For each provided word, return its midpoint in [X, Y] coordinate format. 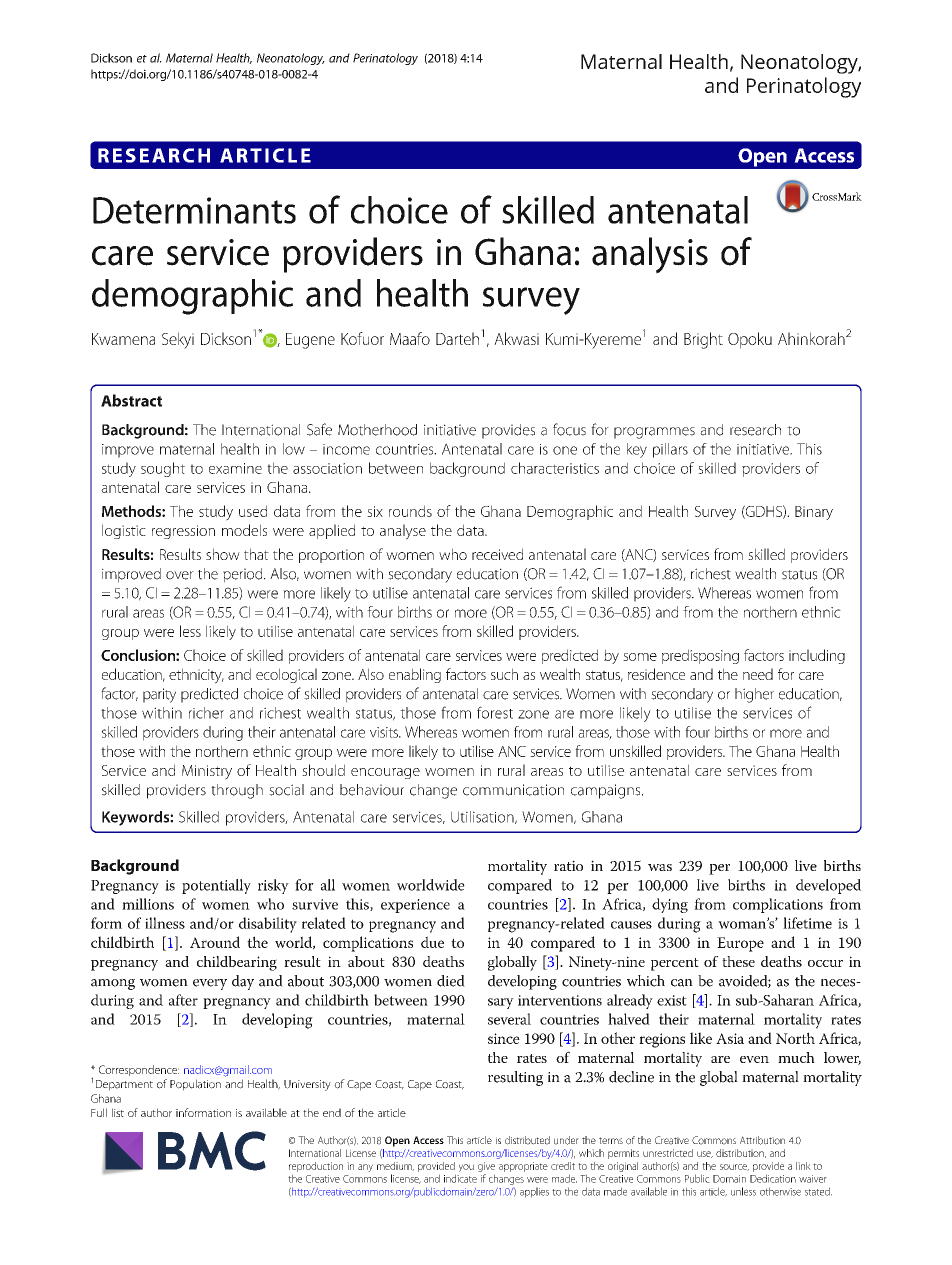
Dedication [773, 1178]
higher [754, 695]
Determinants [194, 210]
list [118, 1112]
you [466, 1168]
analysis [650, 255]
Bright [703, 340]
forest [495, 712]
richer [206, 713]
